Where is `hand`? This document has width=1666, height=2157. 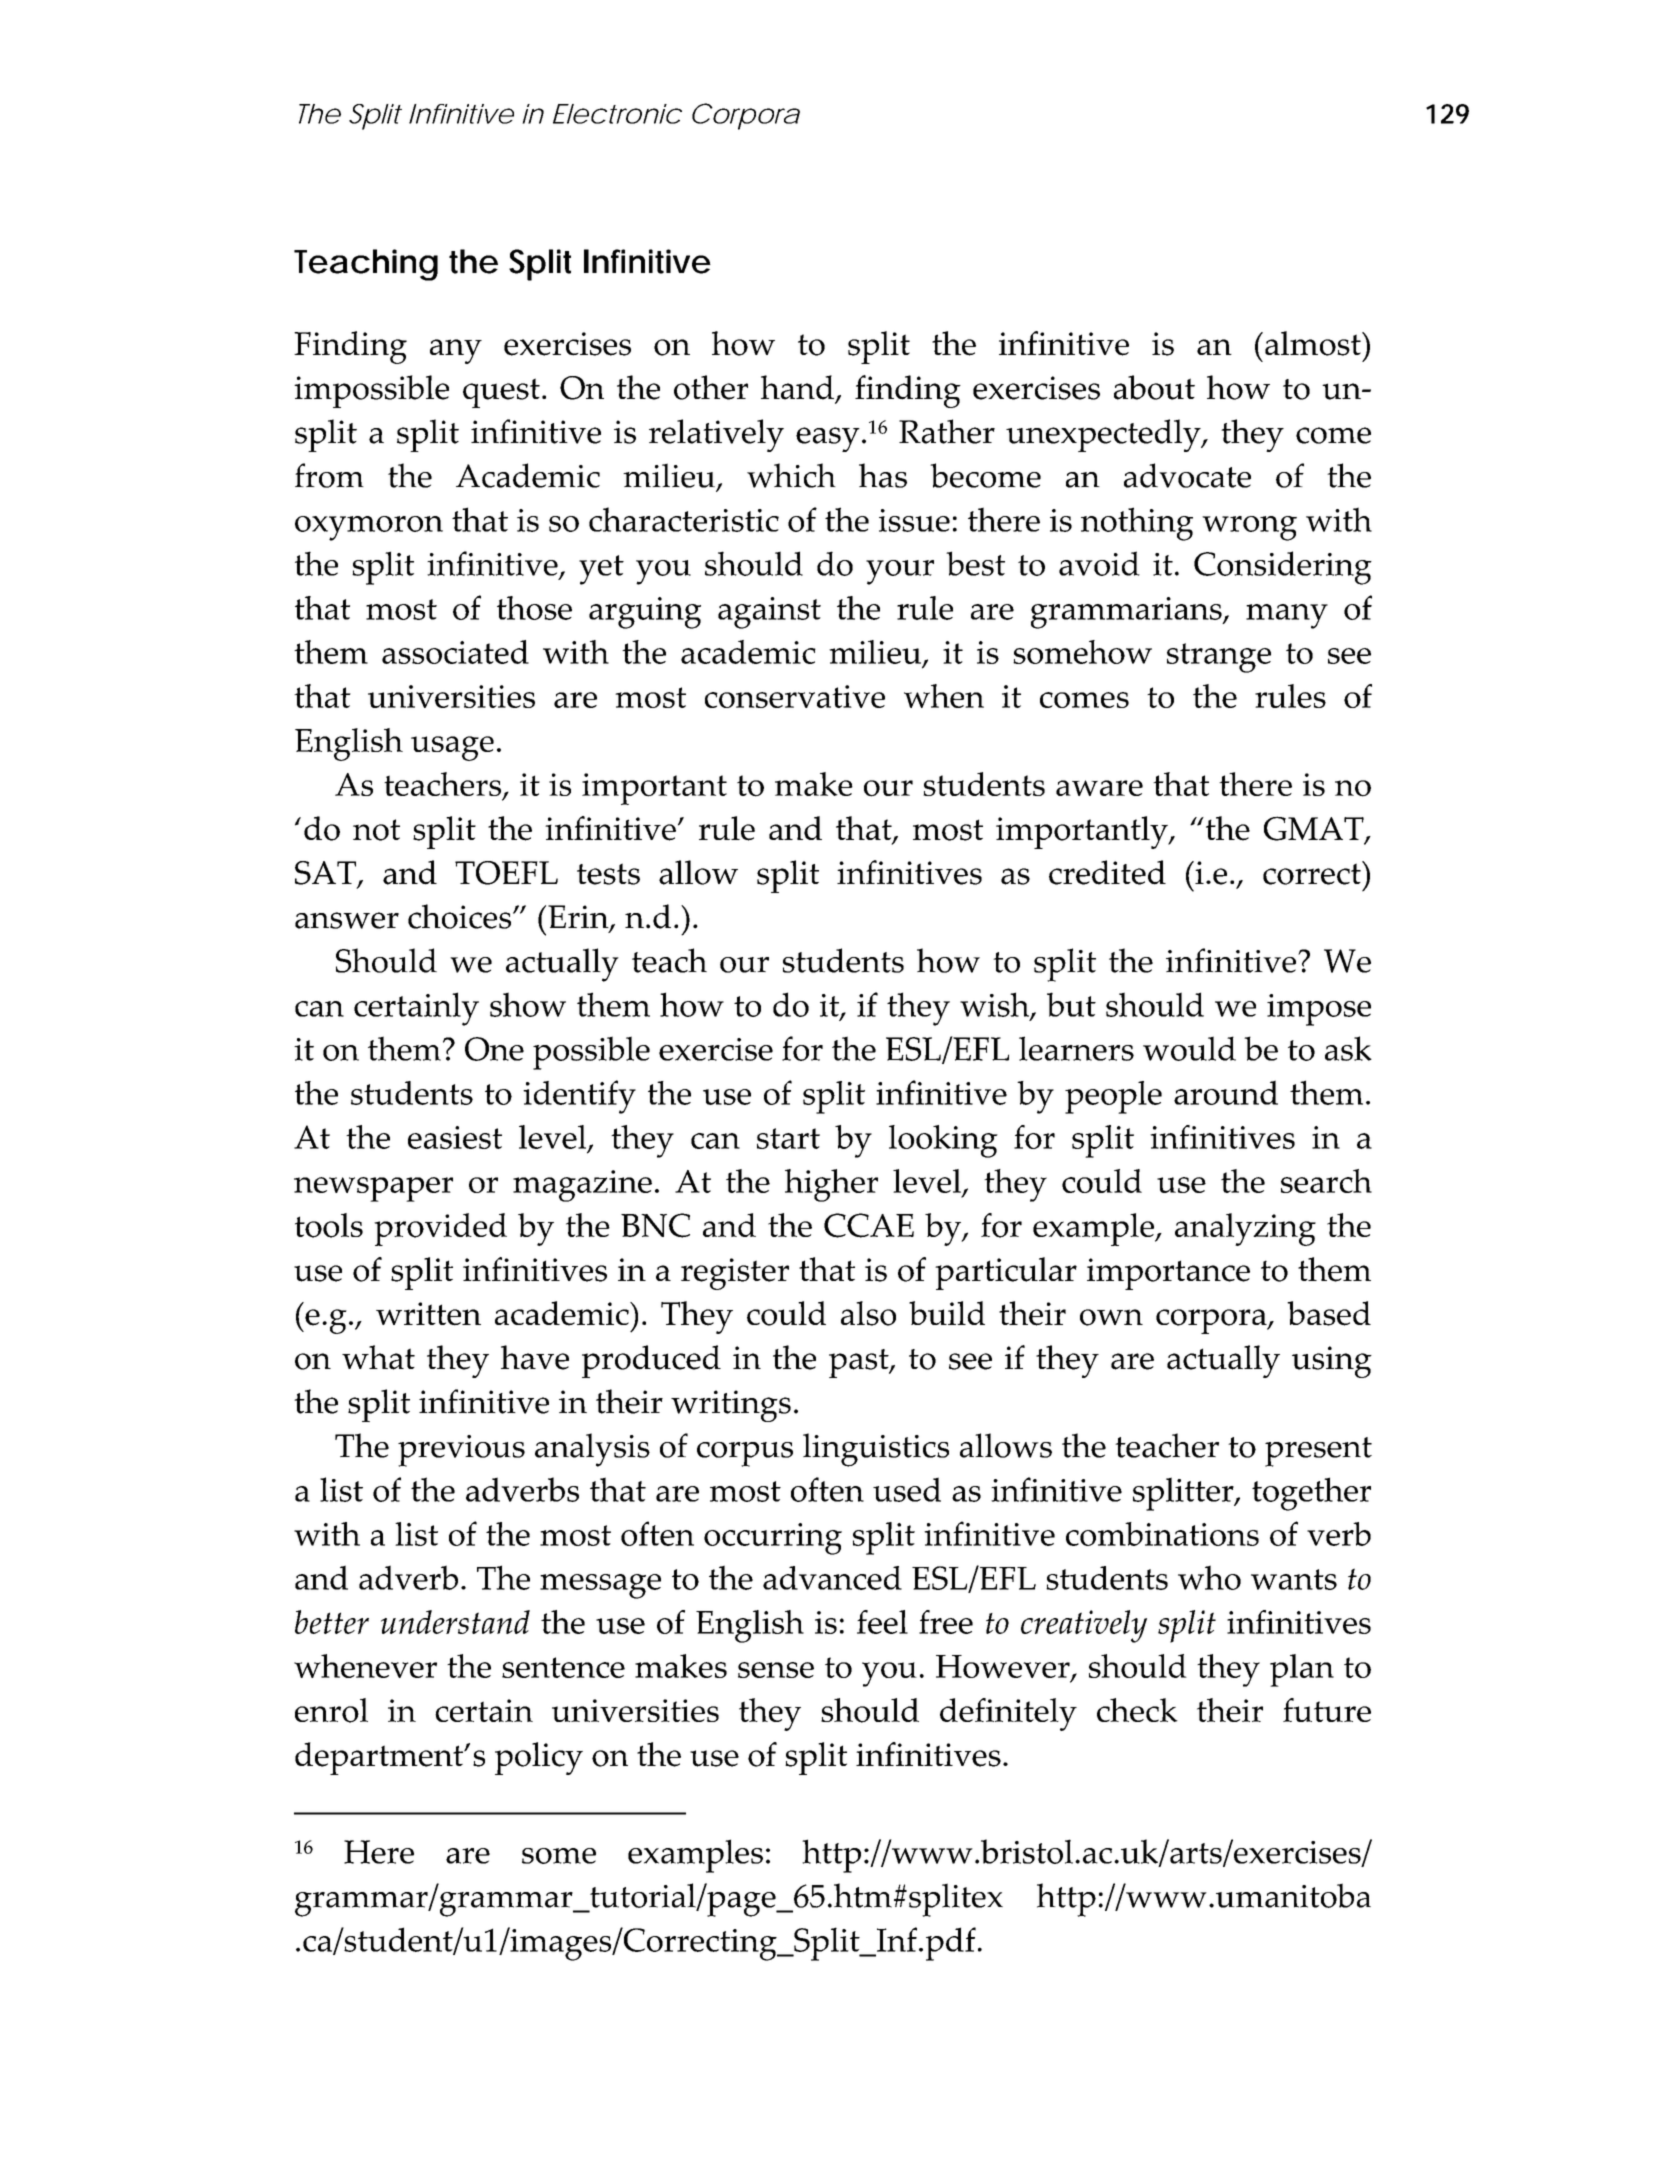
hand is located at coordinates (797, 387).
